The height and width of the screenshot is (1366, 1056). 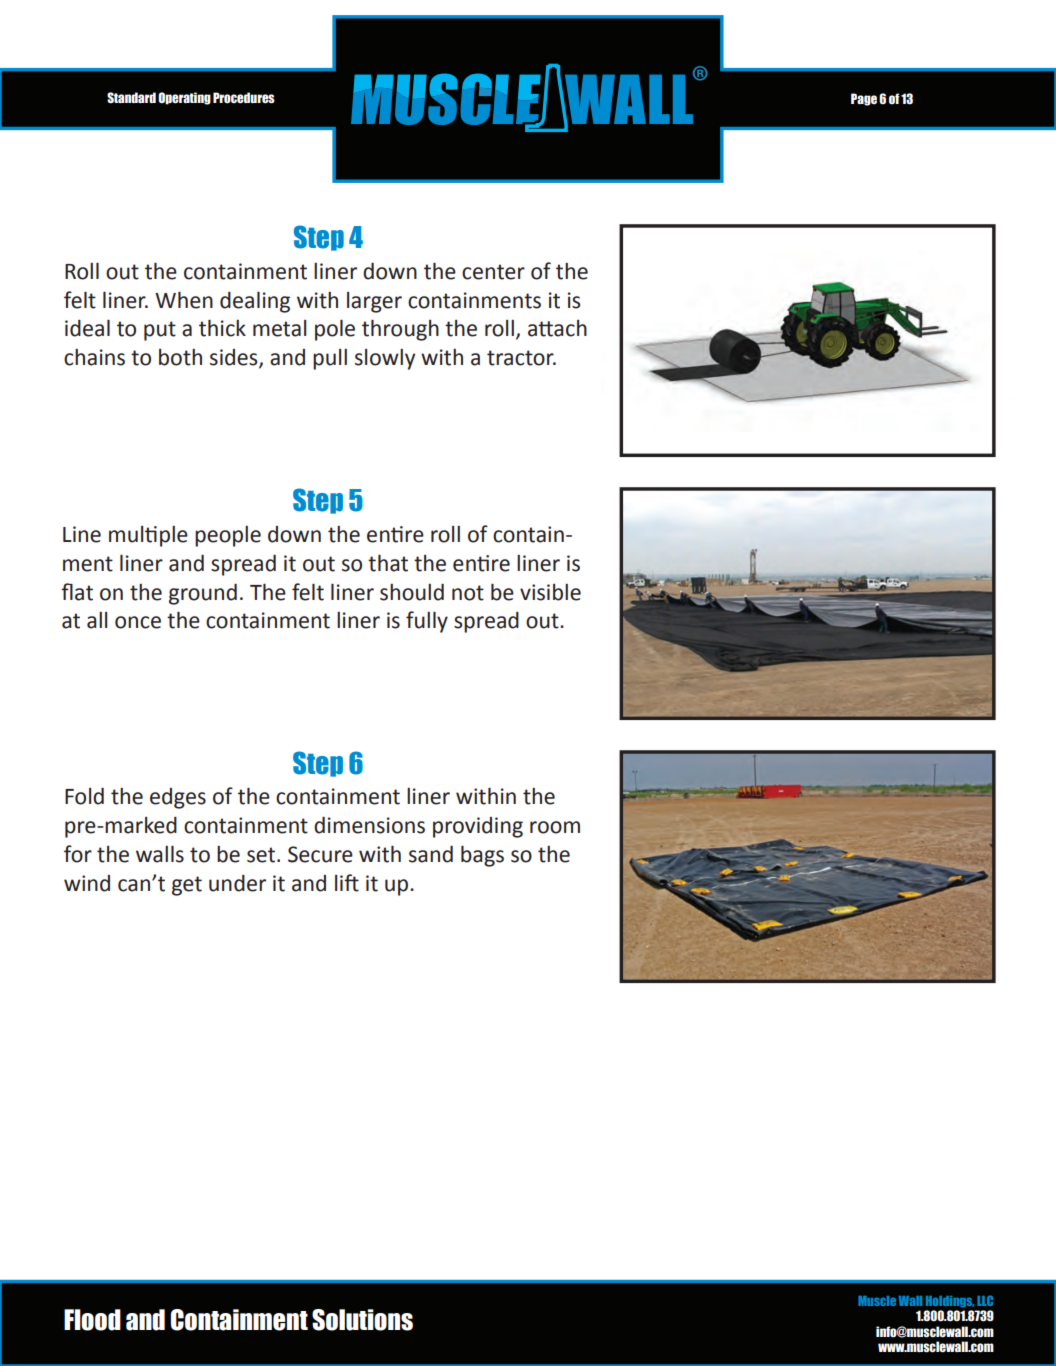 What do you see at coordinates (184, 98) in the screenshot?
I see `Operating` at bounding box center [184, 98].
